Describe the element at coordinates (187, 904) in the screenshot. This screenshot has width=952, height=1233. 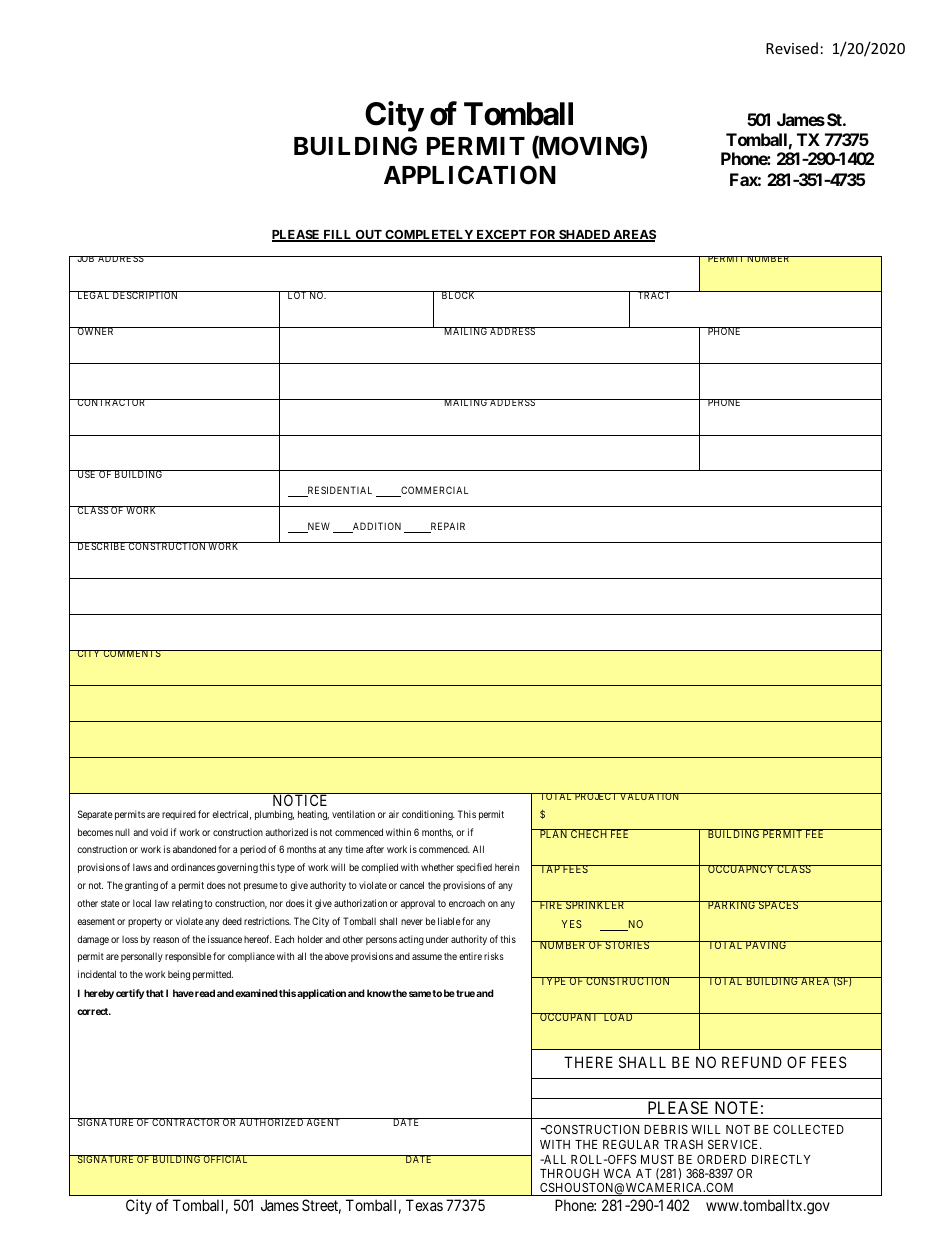
I see `relating` at that location.
